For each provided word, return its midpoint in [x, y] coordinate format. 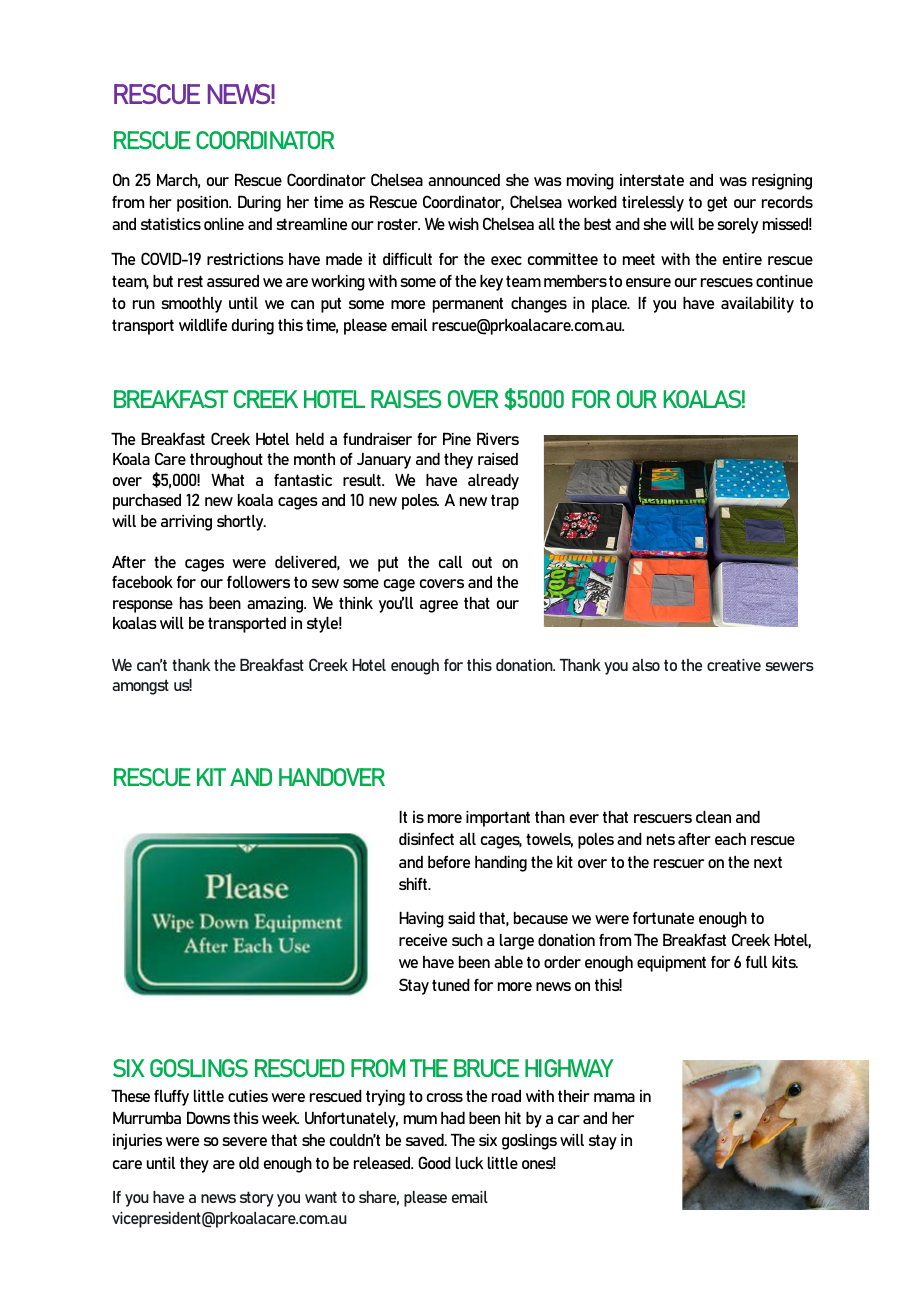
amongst [140, 687]
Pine [457, 438]
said [461, 918]
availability [757, 305]
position [204, 204]
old [249, 1163]
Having [421, 920]
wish [463, 224]
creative [734, 665]
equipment [671, 964]
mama [614, 1097]
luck [469, 1163]
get [717, 204]
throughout [226, 461]
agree [439, 606]
